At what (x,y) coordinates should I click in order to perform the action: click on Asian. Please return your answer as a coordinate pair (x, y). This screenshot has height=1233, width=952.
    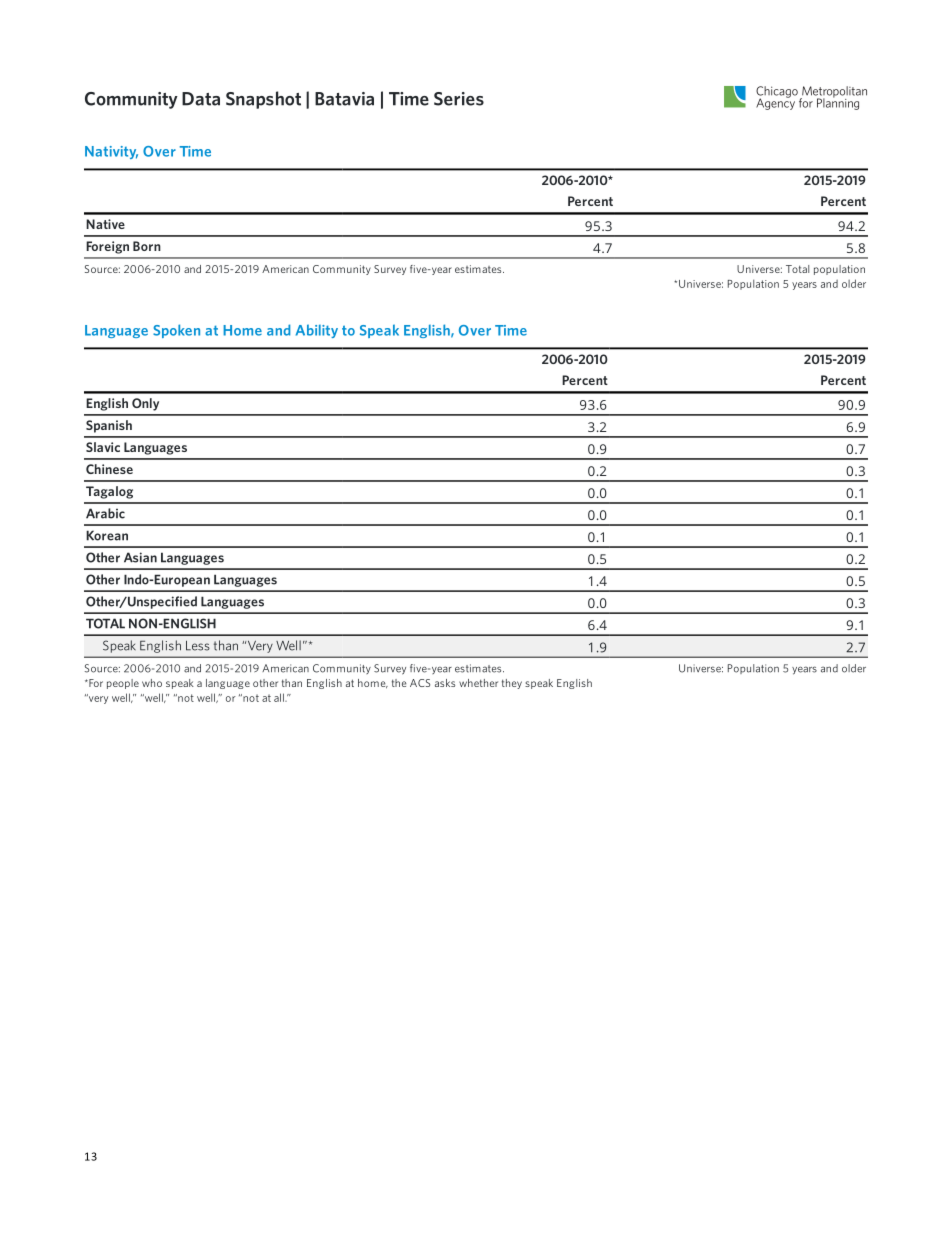
    Looking at the image, I should click on (140, 557).
